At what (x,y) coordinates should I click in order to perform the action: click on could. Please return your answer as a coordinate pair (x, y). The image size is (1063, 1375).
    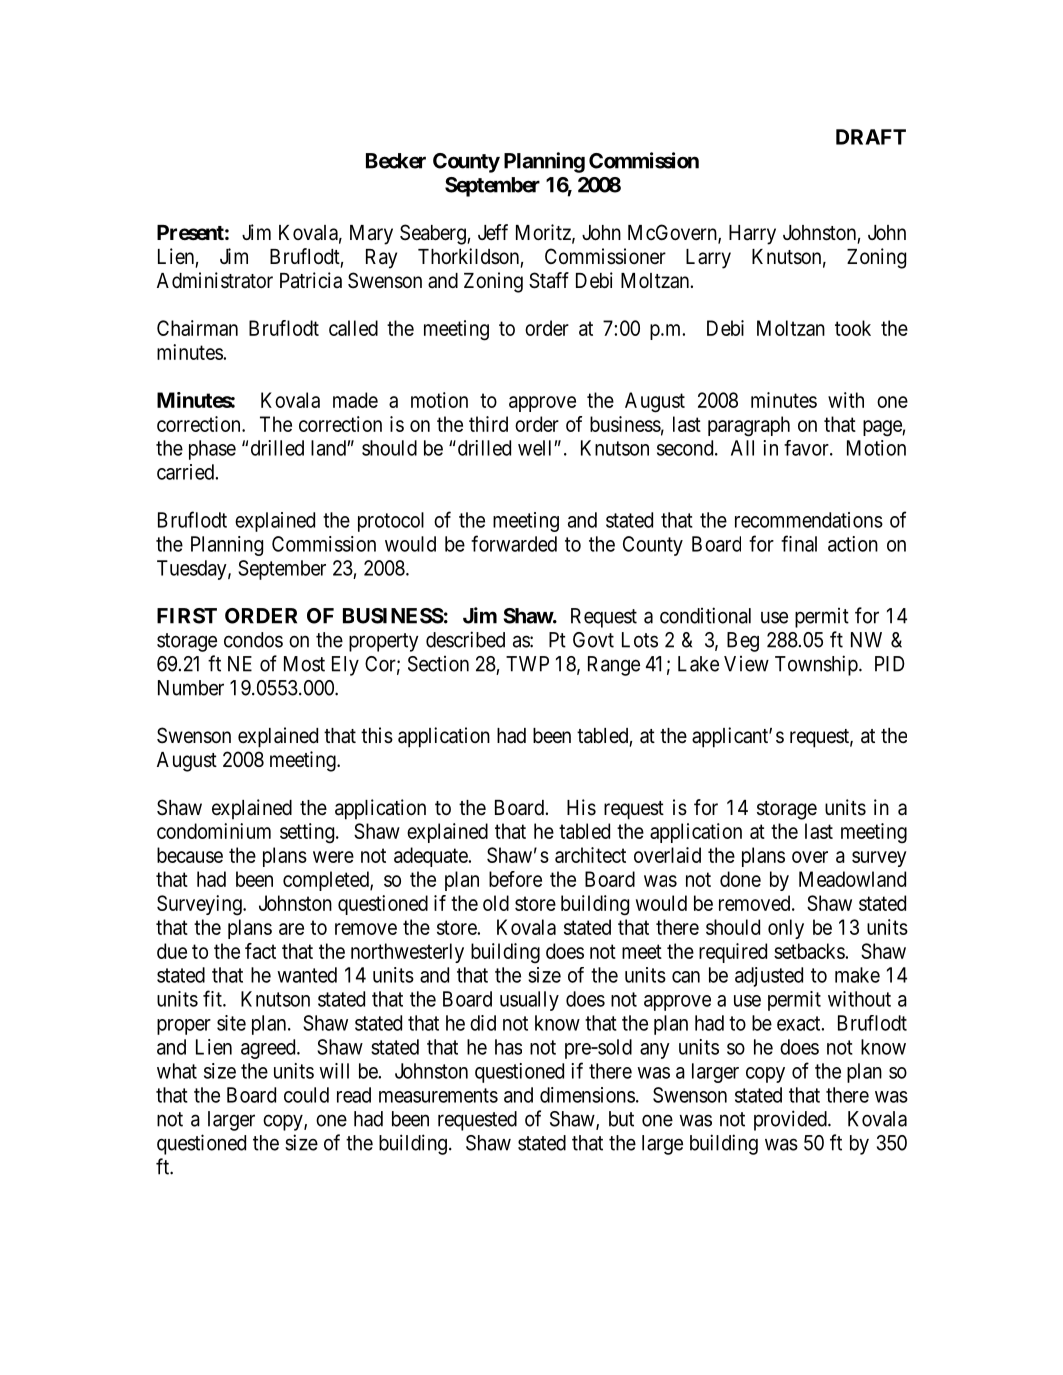
    Looking at the image, I should click on (306, 1095).
